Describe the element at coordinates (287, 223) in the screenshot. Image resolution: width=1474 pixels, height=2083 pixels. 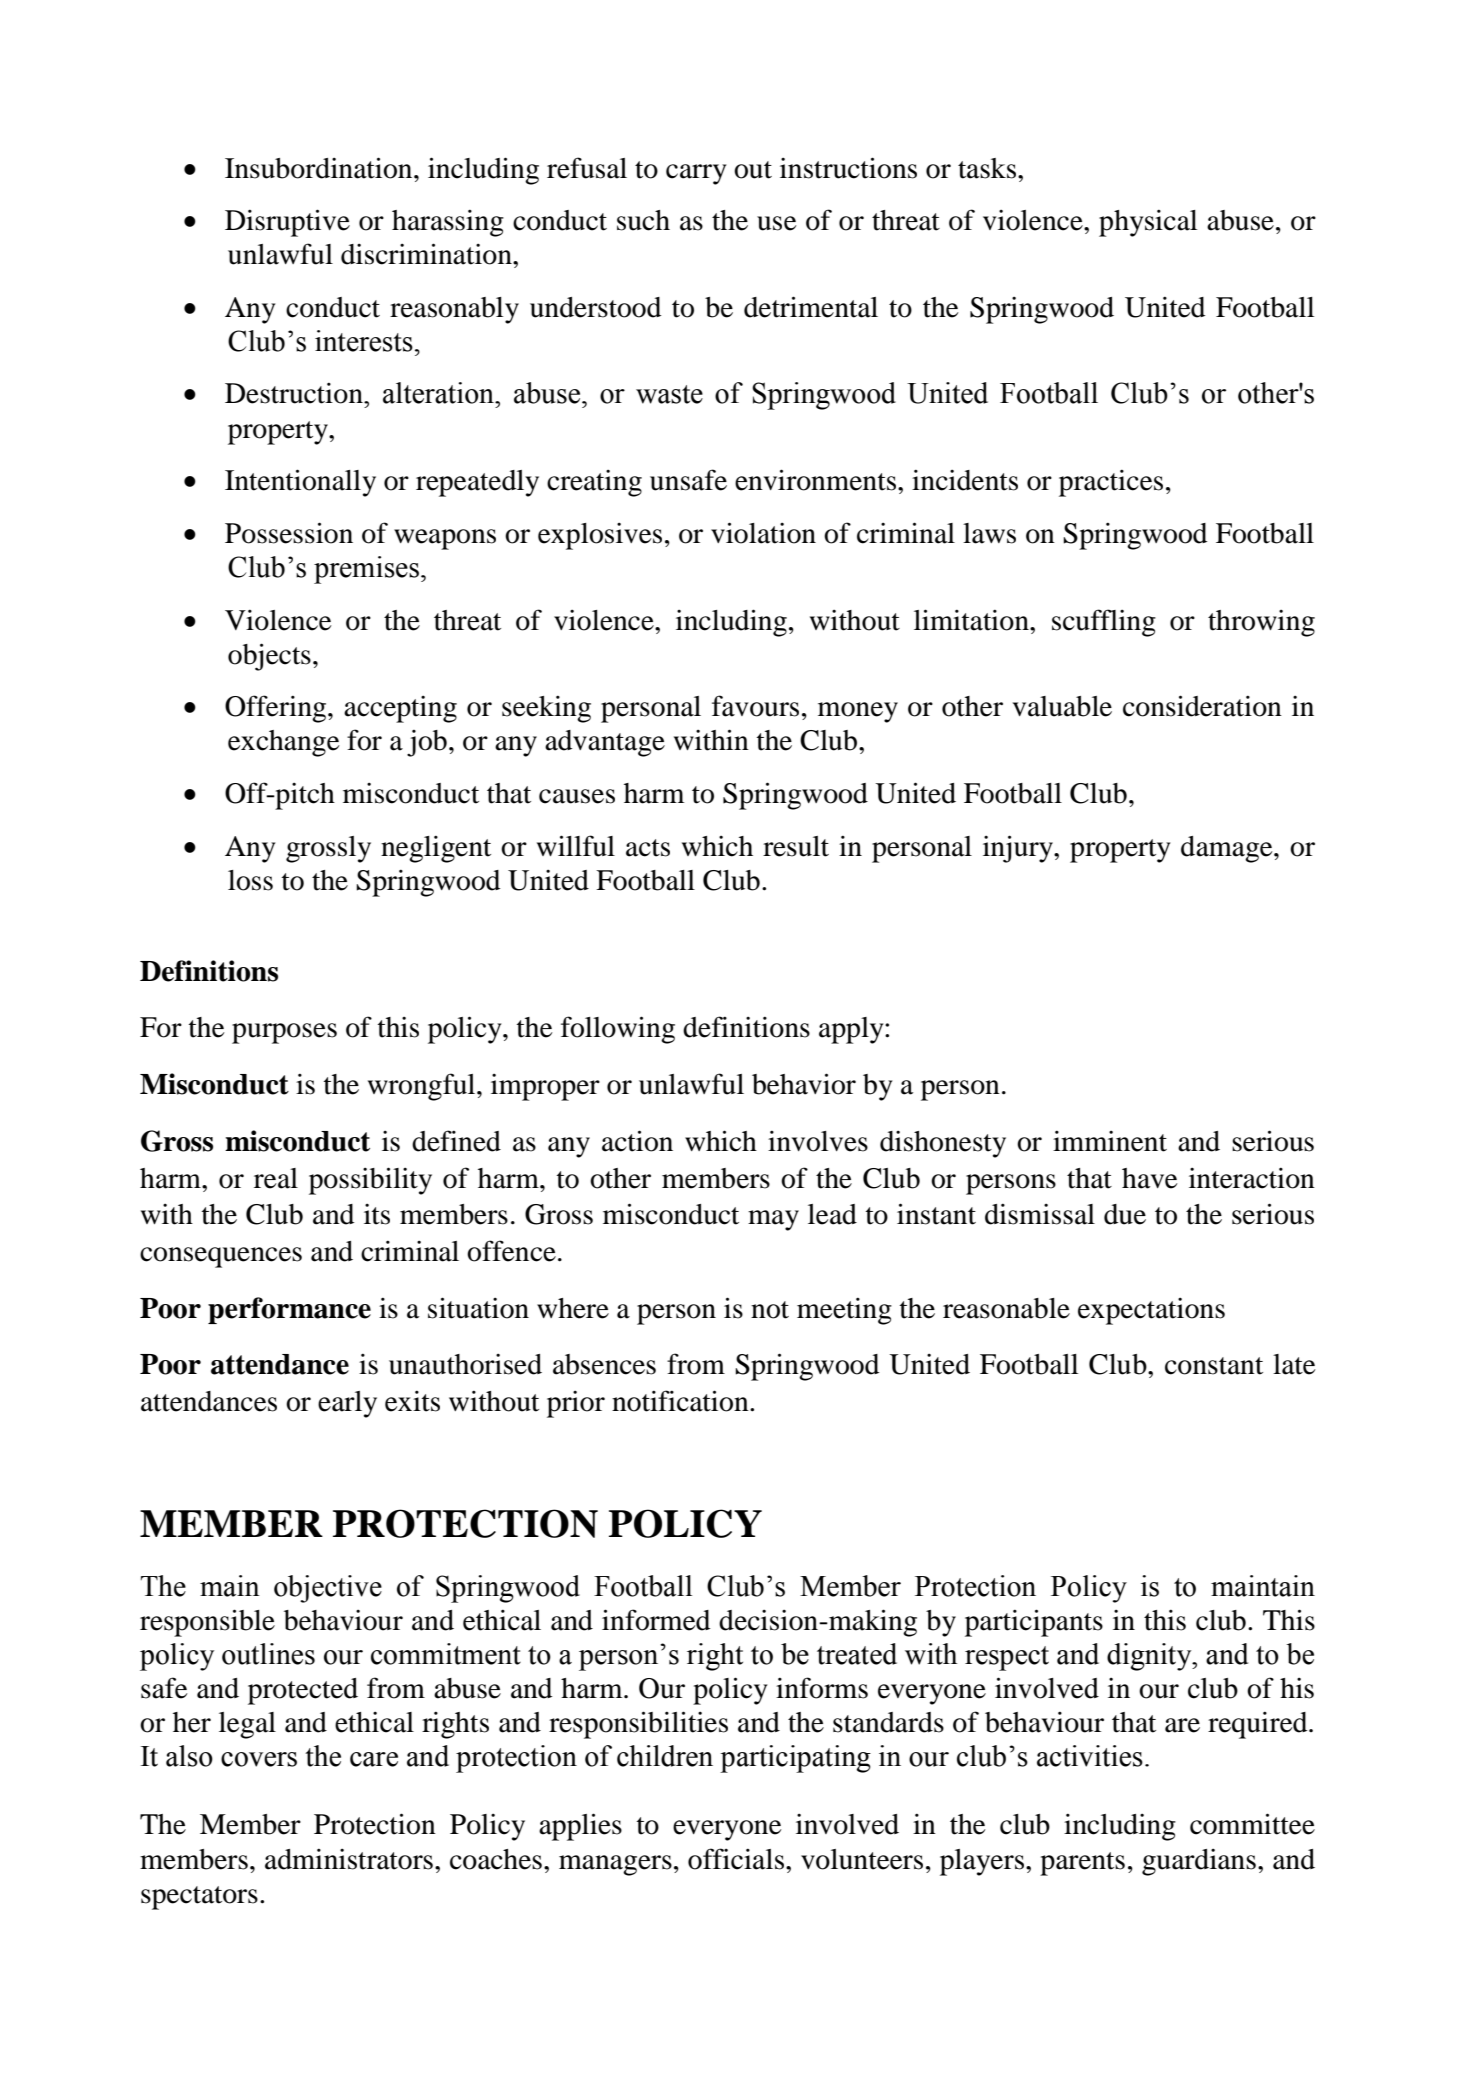
I see `Disruptive` at that location.
